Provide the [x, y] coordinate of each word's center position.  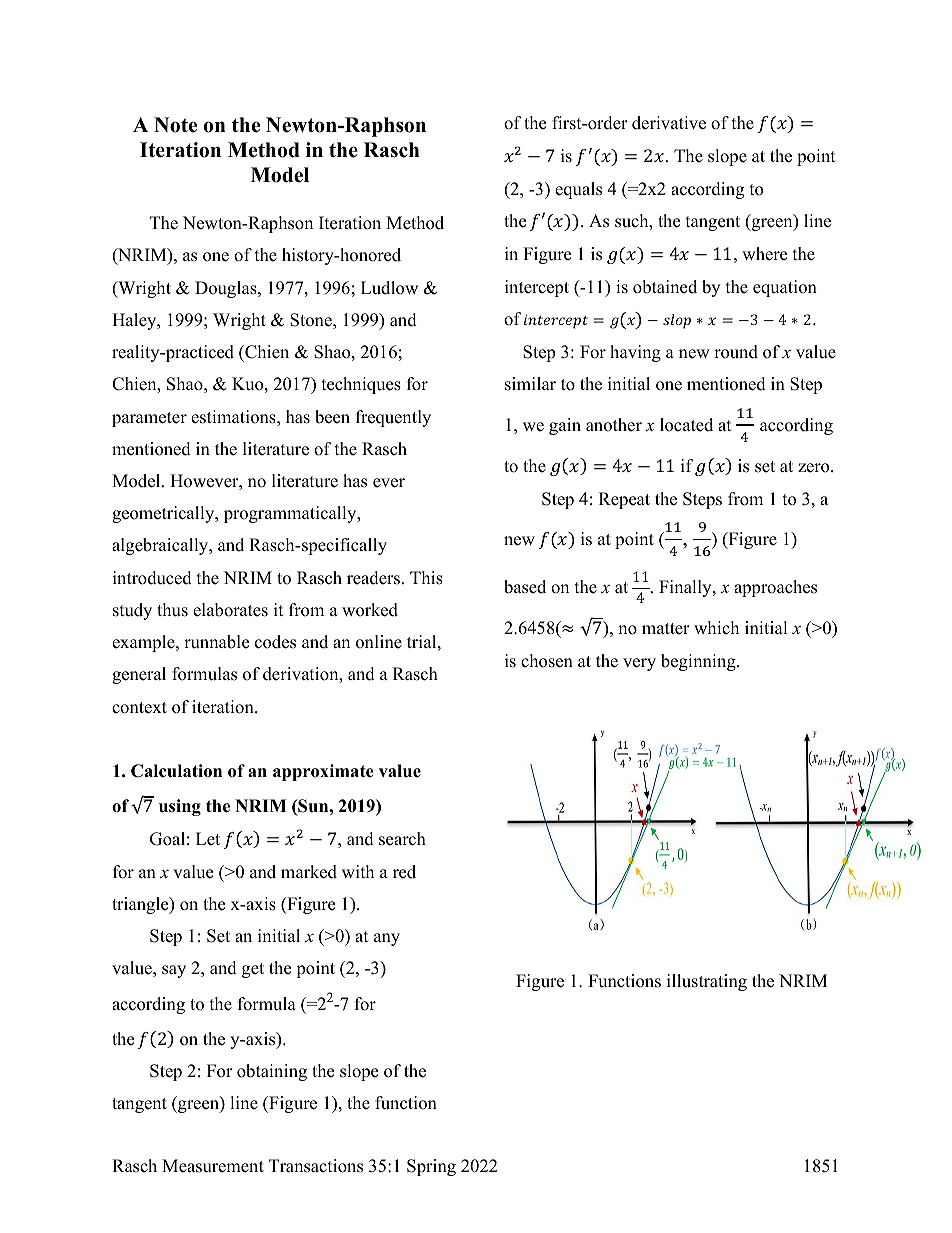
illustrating [707, 982]
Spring [431, 1167]
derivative [669, 123]
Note [175, 125]
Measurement [213, 1166]
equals [578, 190]
